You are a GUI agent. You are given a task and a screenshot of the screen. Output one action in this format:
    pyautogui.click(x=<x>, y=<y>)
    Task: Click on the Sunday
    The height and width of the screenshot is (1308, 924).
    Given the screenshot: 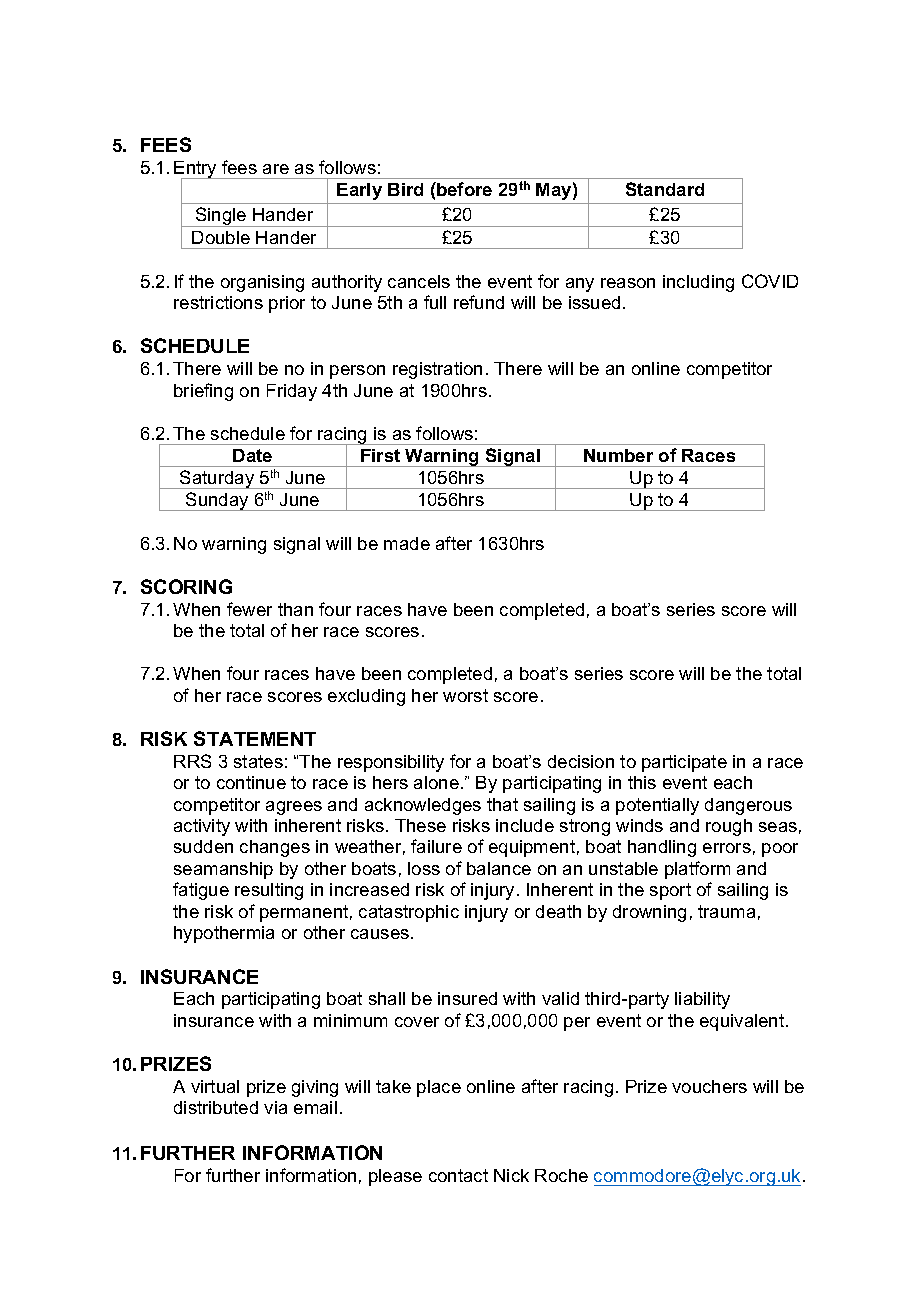 What is the action you would take?
    pyautogui.click(x=217, y=501)
